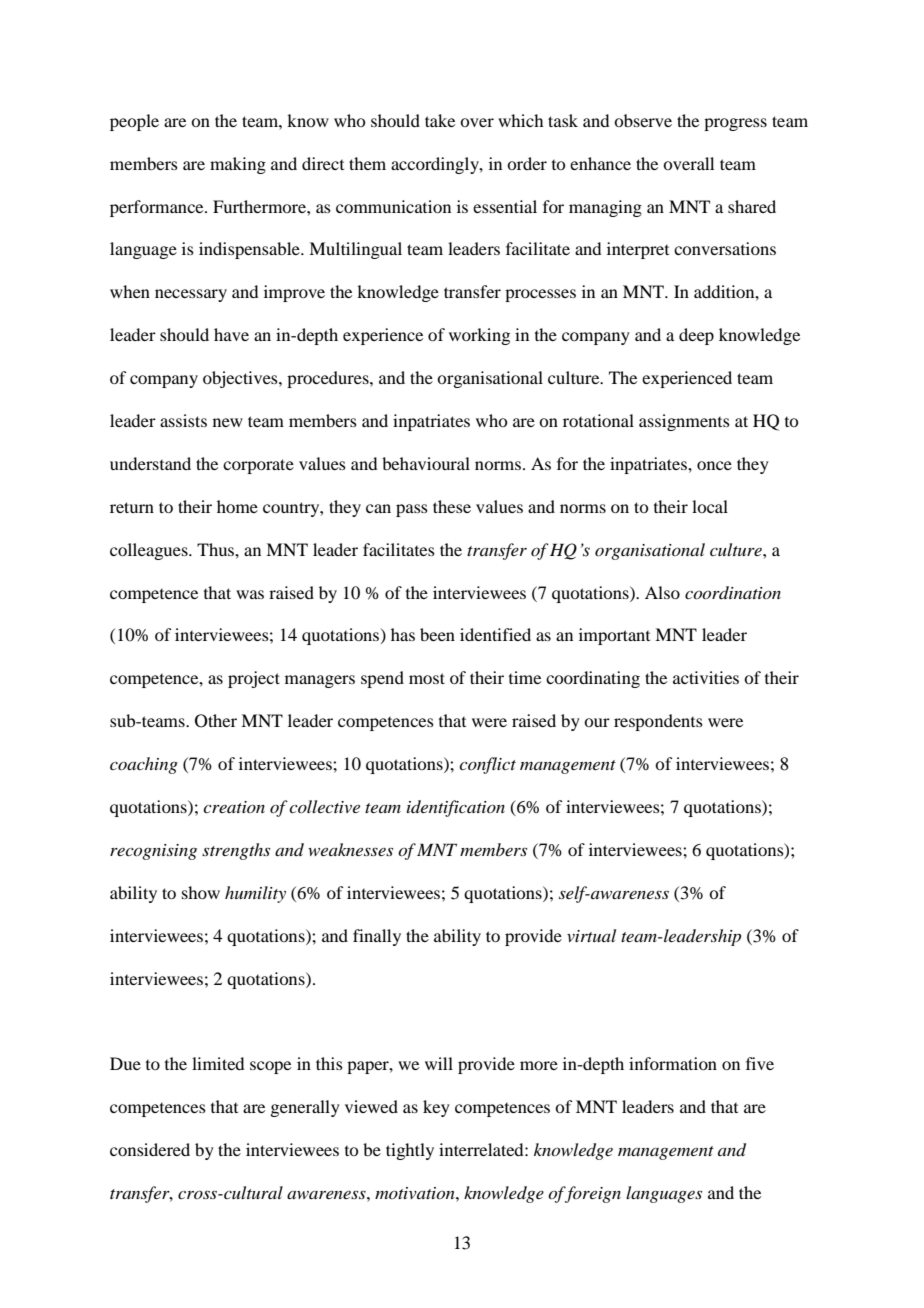  Describe the element at coordinates (591, 935) in the page. I see `virtual` at that location.
